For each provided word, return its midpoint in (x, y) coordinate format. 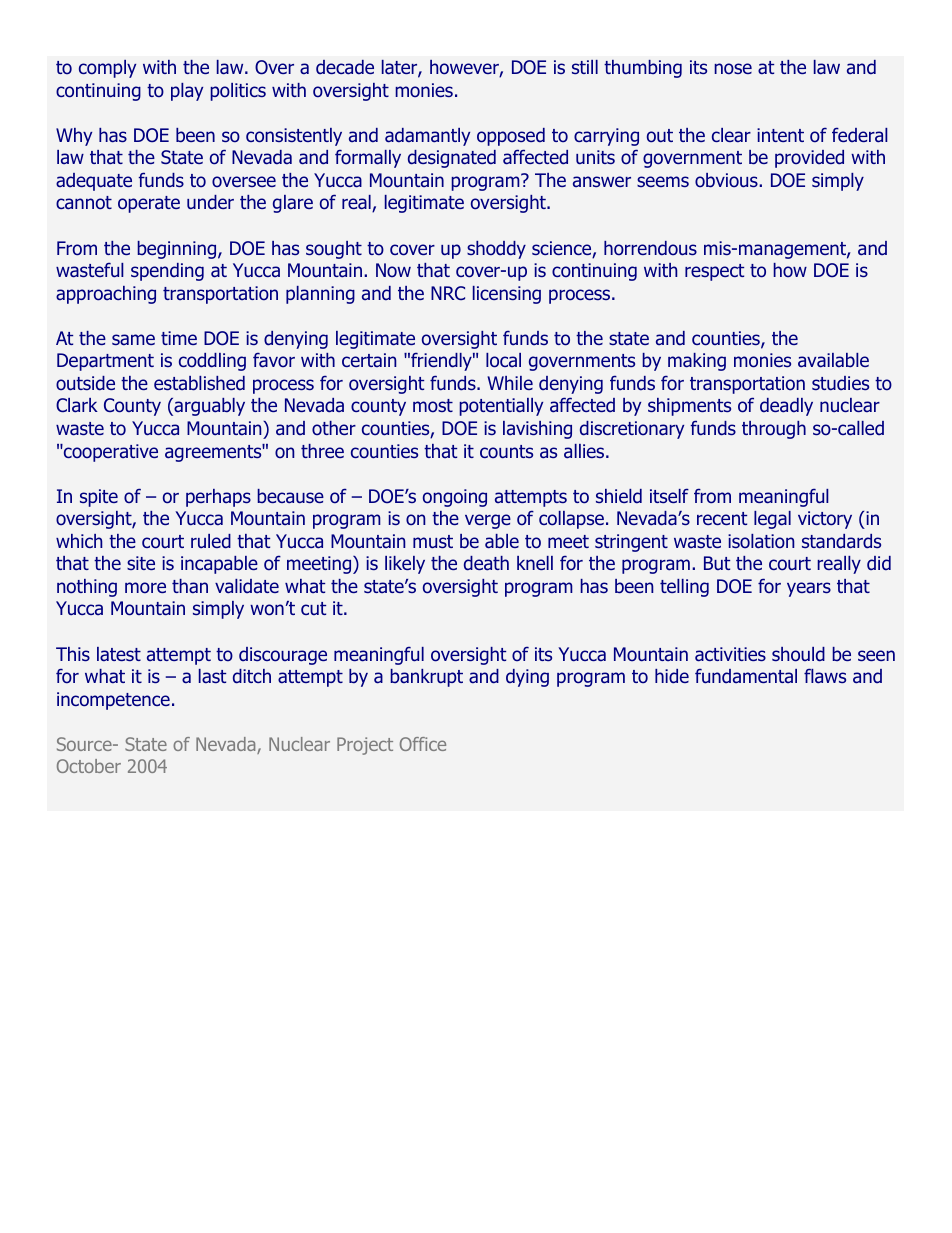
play (187, 92)
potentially (501, 407)
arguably (208, 407)
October (89, 766)
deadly (786, 407)
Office (423, 744)
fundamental (746, 676)
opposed (511, 137)
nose (733, 69)
